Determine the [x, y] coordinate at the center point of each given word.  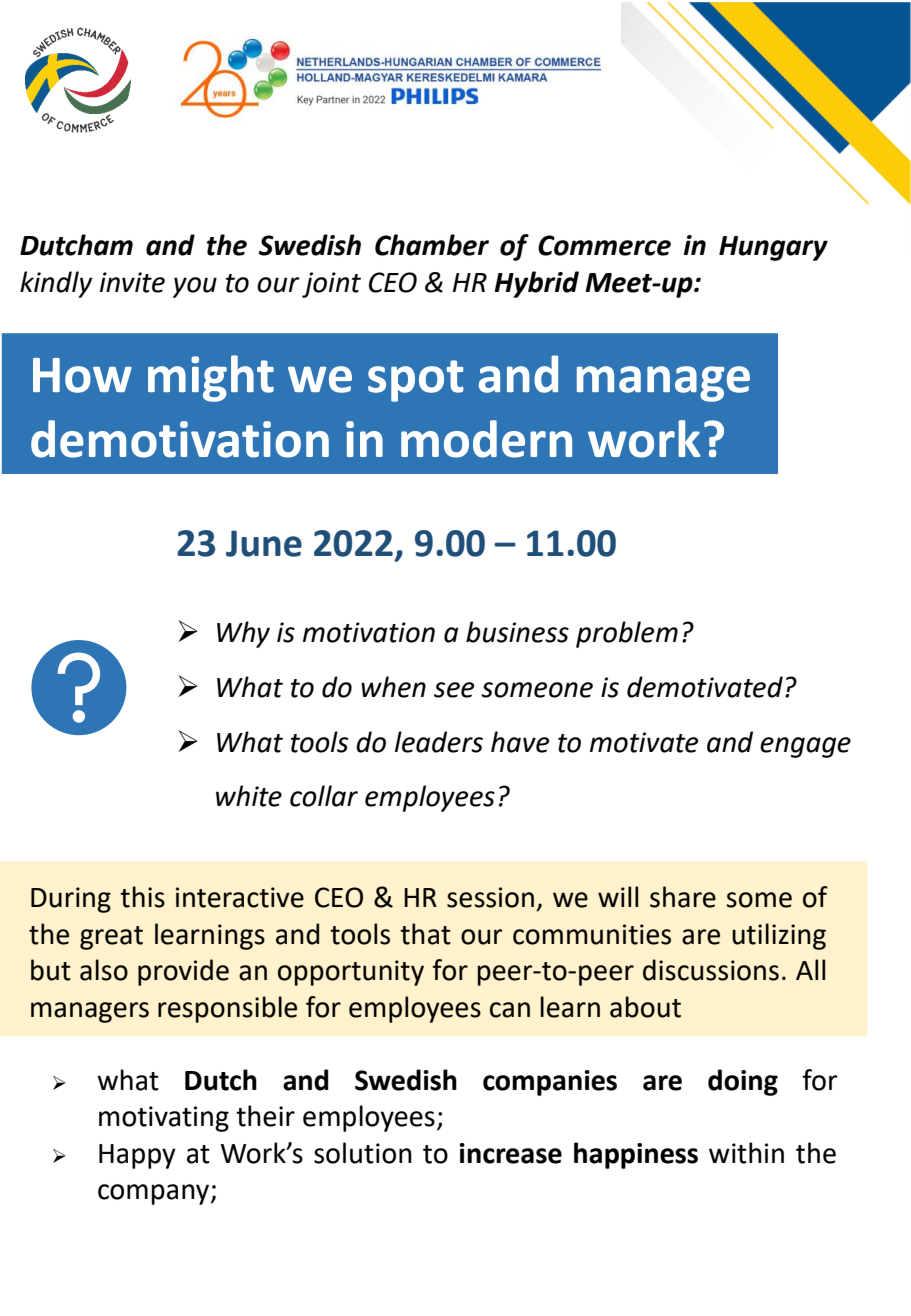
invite [132, 282]
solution [363, 1153]
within [746, 1153]
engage [805, 747]
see [454, 690]
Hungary [773, 248]
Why [243, 634]
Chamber [432, 245]
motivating [164, 1119]
